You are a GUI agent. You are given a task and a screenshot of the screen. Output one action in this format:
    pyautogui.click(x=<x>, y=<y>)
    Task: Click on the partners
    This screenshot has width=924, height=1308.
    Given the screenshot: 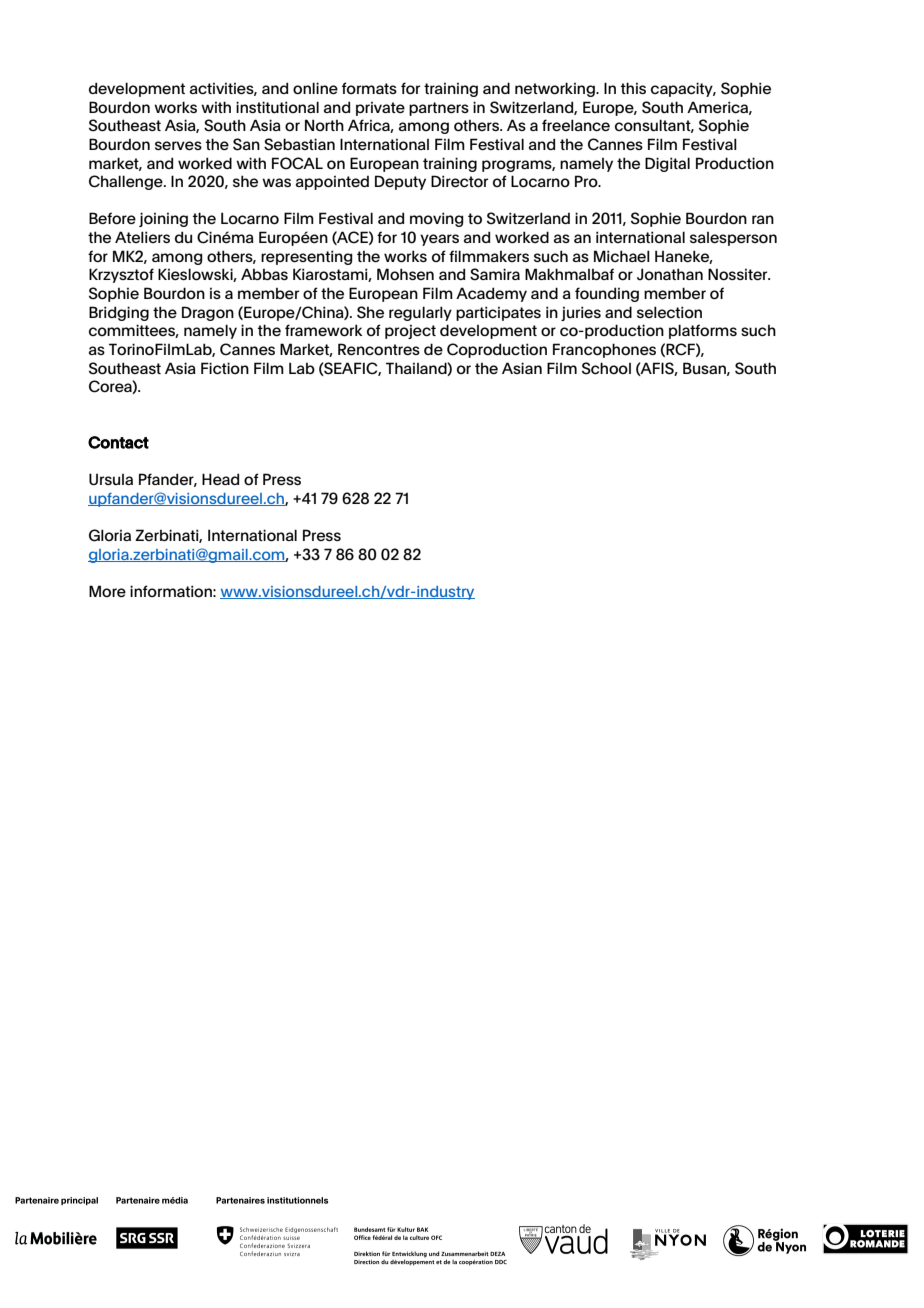 What is the action you would take?
    pyautogui.click(x=439, y=109)
